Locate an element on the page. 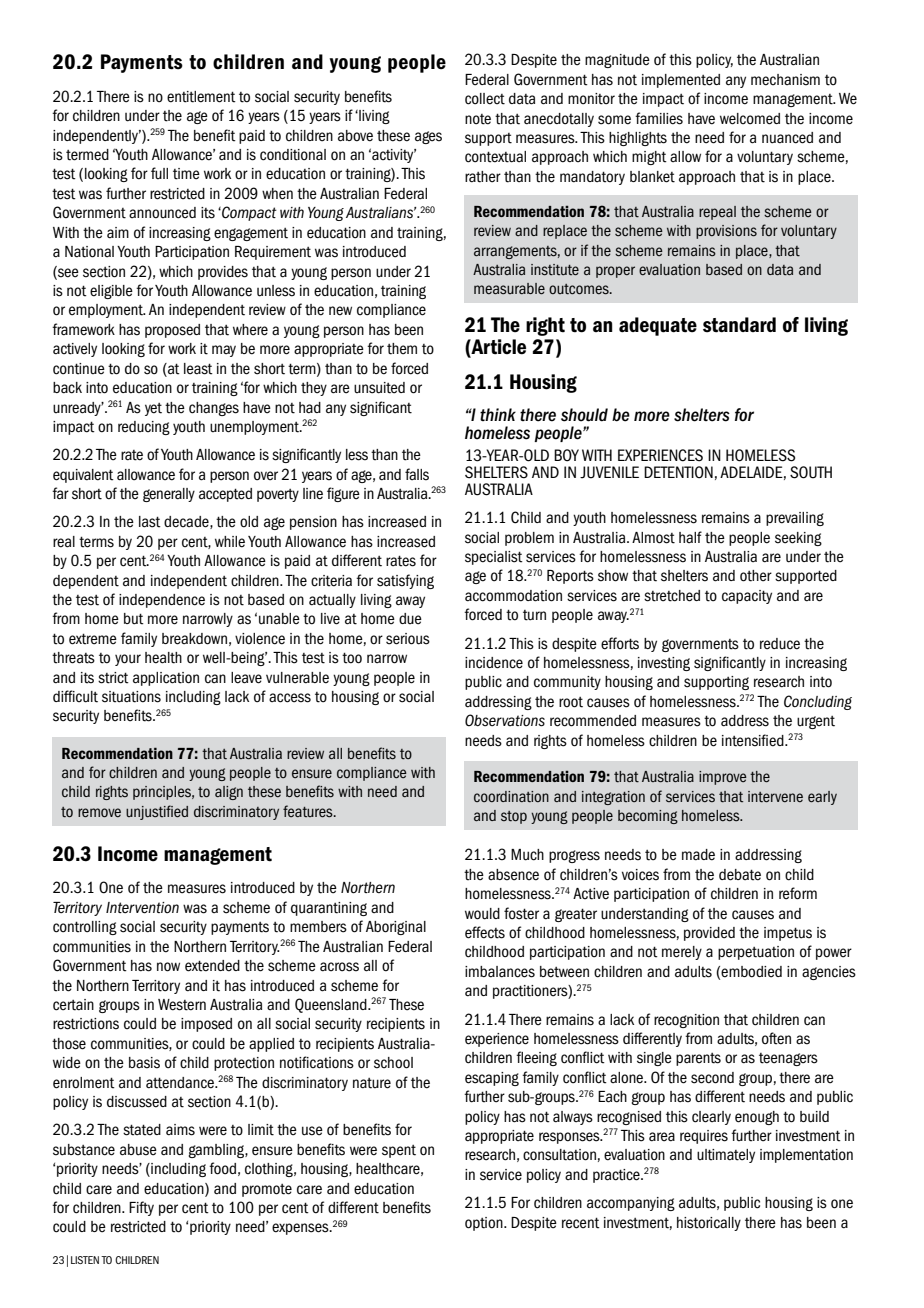 Image resolution: width=924 pixels, height=1308 pixels. standard is located at coordinates (739, 325).
